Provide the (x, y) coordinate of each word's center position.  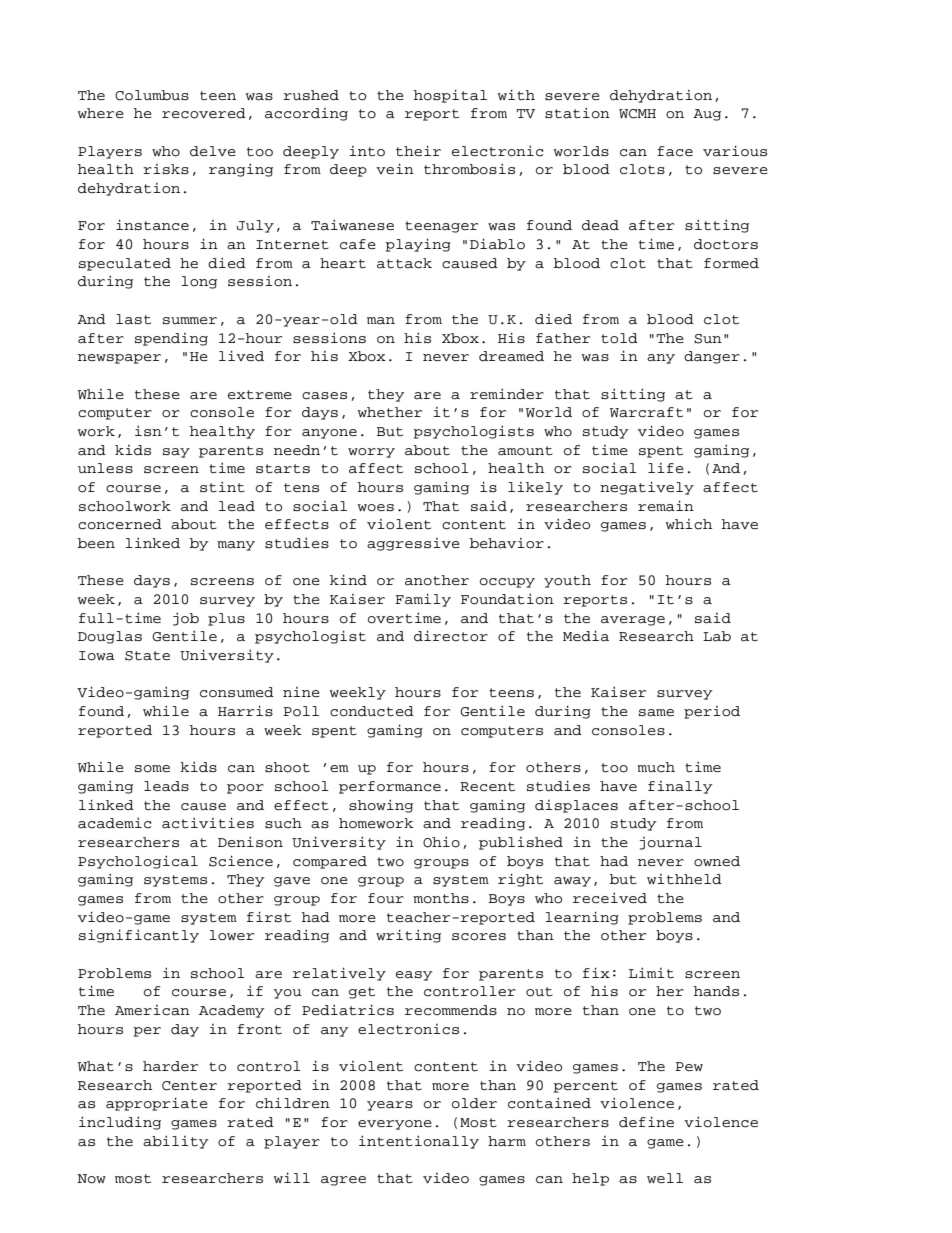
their (418, 151)
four (386, 898)
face (675, 151)
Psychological (138, 862)
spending (171, 339)
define (646, 1122)
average (633, 621)
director (451, 636)
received (610, 898)
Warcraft (646, 412)
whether (390, 412)
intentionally (419, 1142)
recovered (204, 113)
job (186, 619)
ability (175, 1142)
